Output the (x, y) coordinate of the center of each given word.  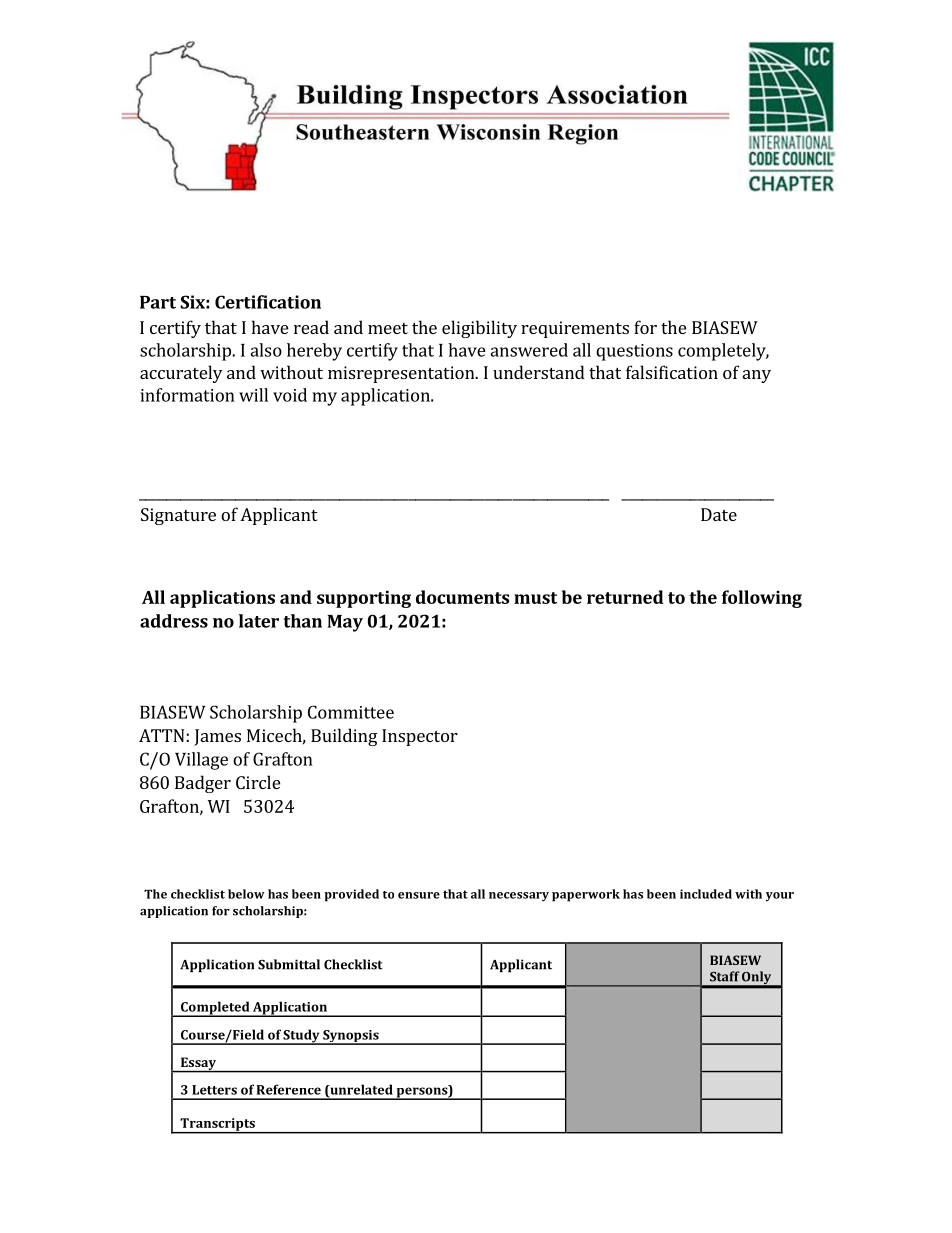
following (762, 599)
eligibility (479, 329)
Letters (214, 1090)
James (218, 737)
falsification (672, 372)
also (266, 350)
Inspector (420, 737)
